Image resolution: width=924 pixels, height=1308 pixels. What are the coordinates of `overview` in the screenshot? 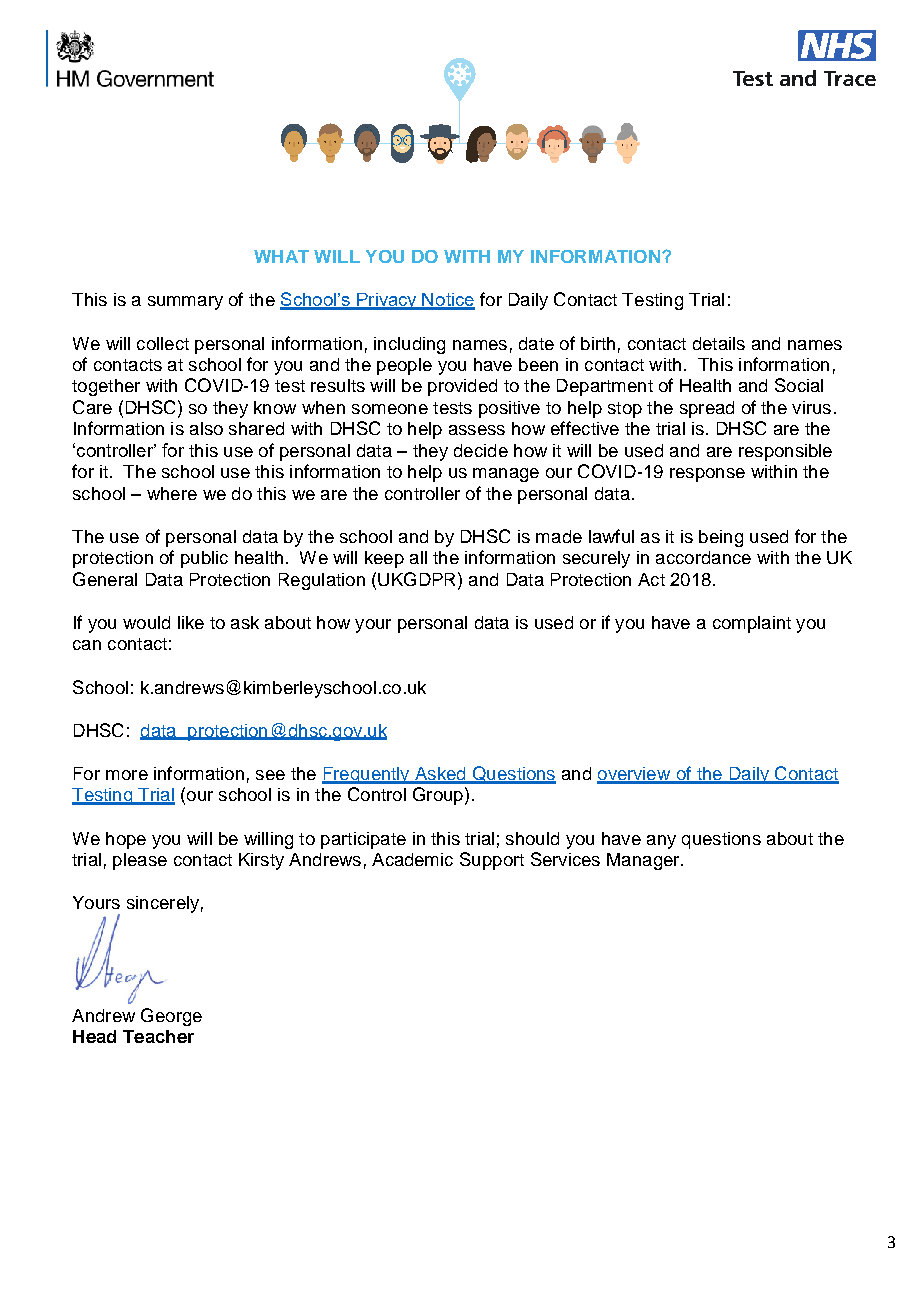 It's located at (635, 775).
